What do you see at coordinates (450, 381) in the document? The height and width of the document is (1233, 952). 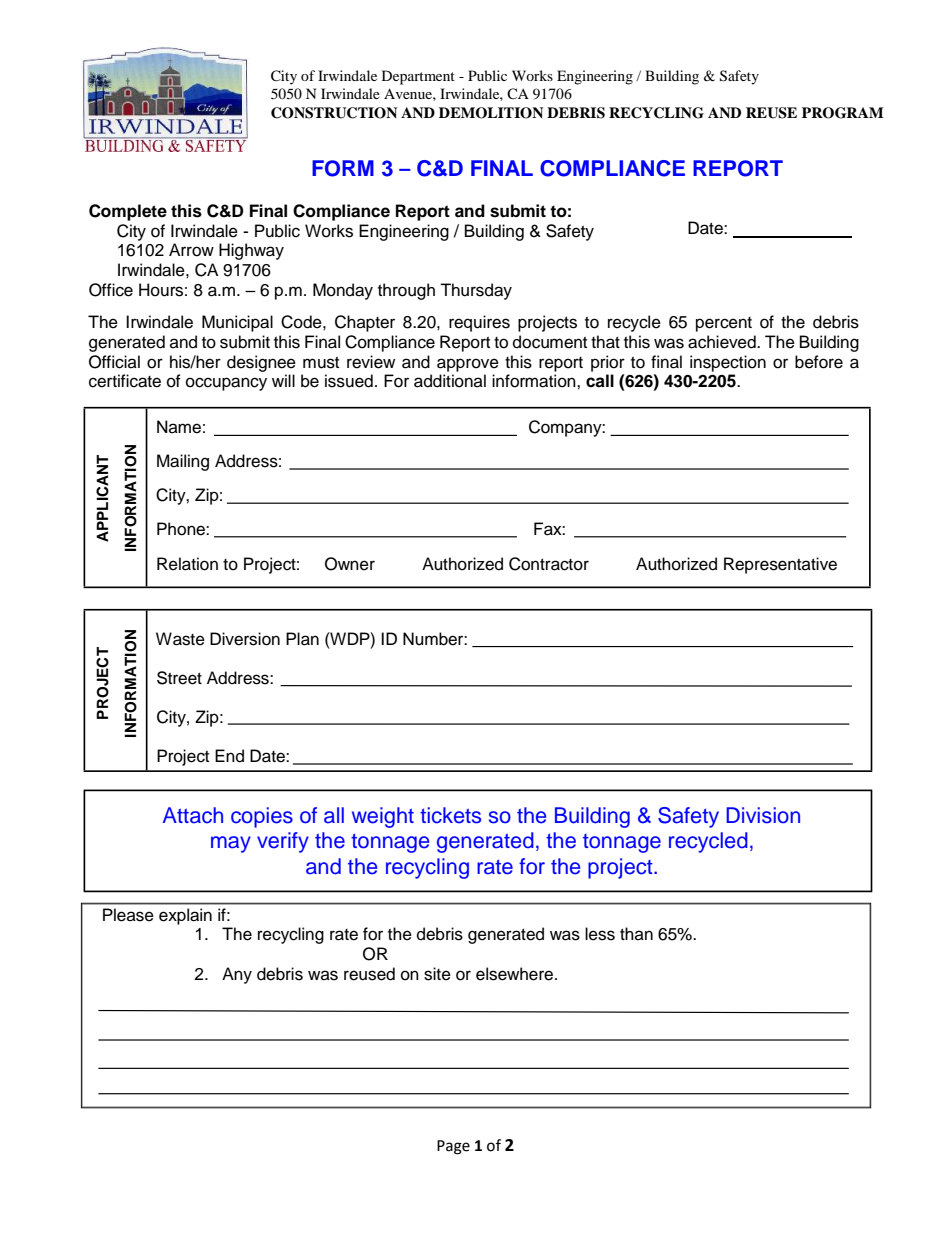 I see `additional` at bounding box center [450, 381].
